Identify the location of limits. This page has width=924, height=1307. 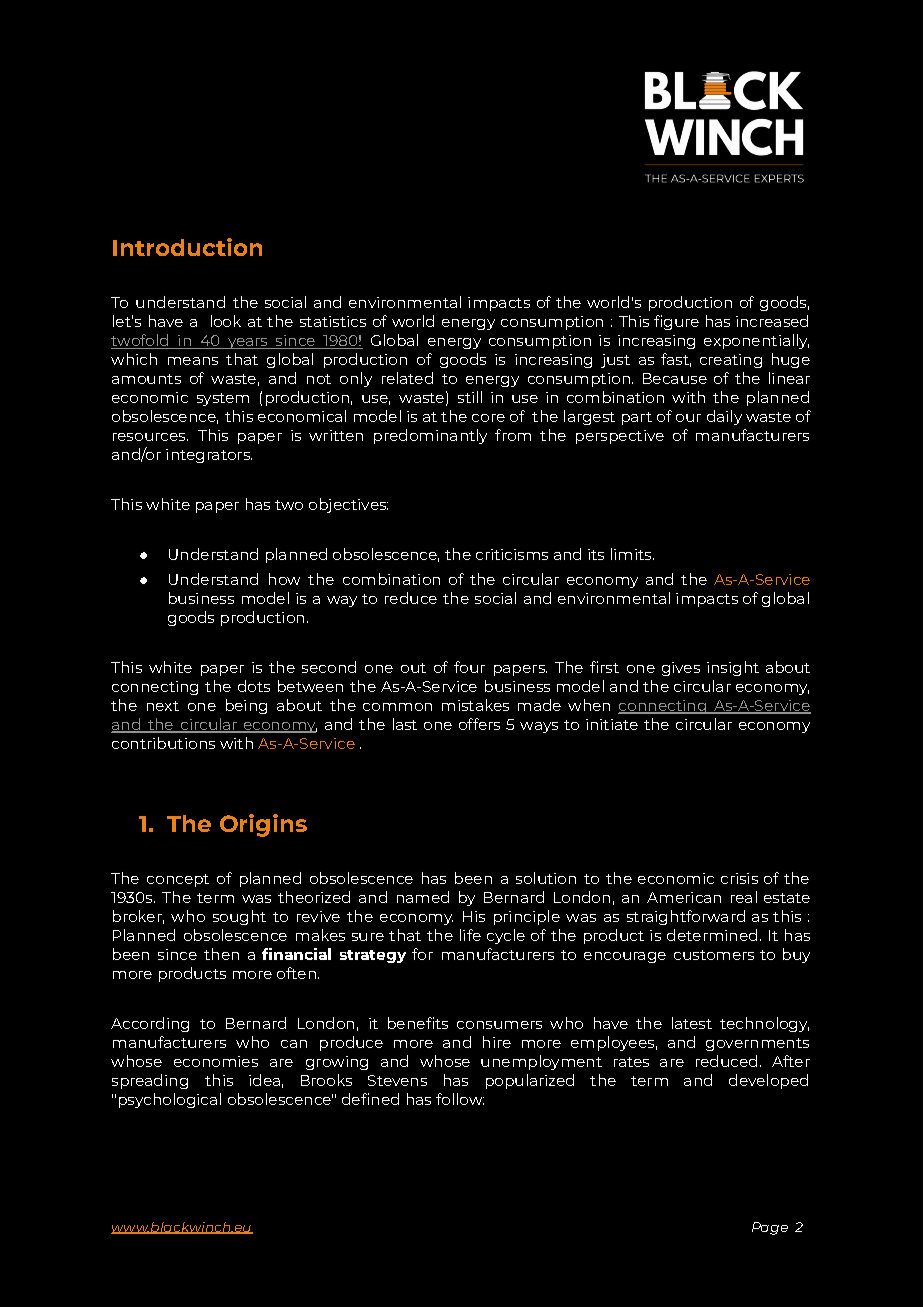
(632, 554).
